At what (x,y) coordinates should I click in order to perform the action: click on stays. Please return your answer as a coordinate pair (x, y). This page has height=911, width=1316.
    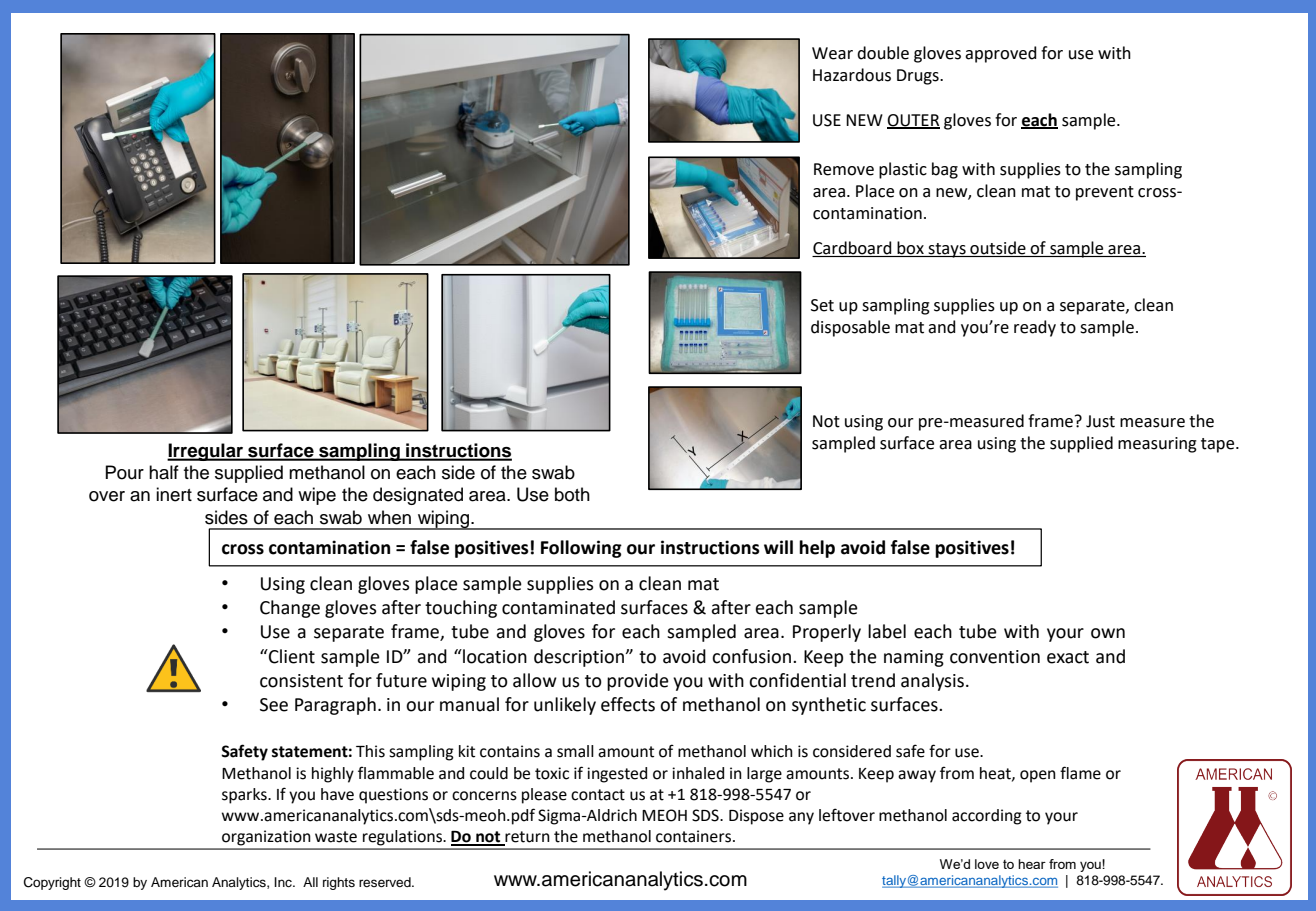
    Looking at the image, I should click on (947, 250).
